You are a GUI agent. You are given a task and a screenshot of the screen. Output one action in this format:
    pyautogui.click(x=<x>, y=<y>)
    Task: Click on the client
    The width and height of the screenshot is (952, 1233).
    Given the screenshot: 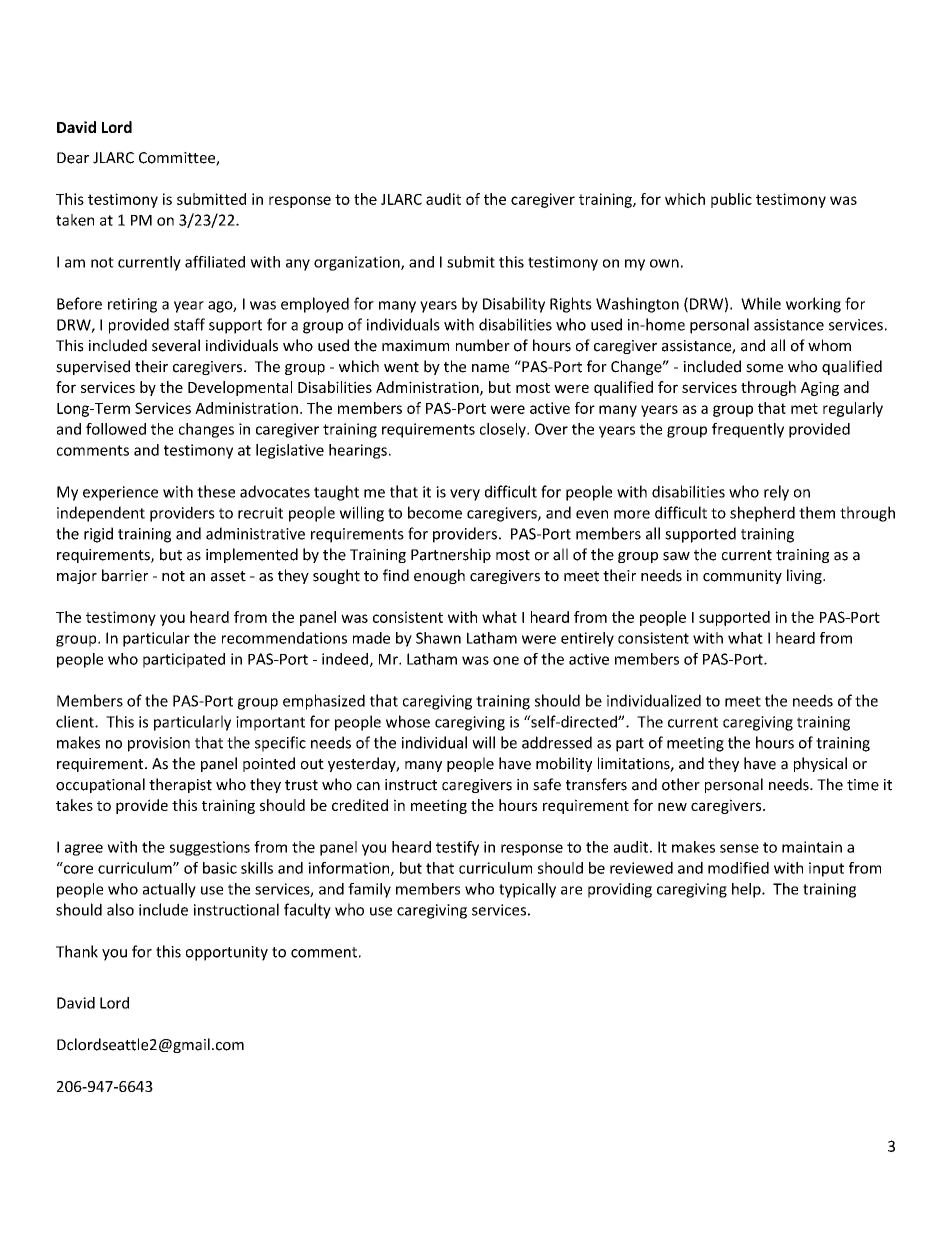 What is the action you would take?
    pyautogui.click(x=76, y=721)
